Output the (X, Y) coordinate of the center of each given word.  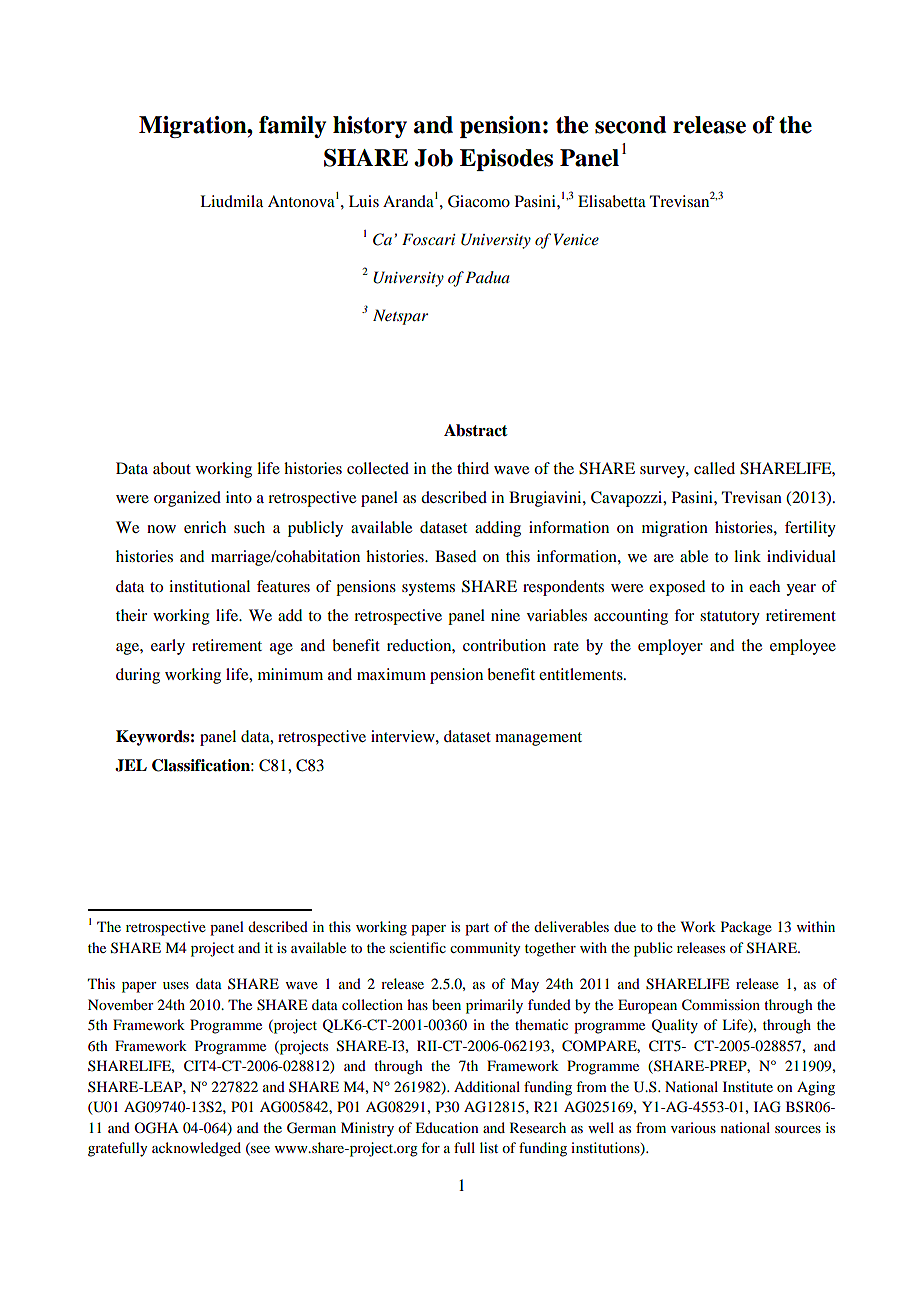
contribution (504, 645)
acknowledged (196, 1149)
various (693, 1127)
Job (433, 158)
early (168, 647)
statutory (730, 618)
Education (447, 1127)
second (630, 125)
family (292, 127)
